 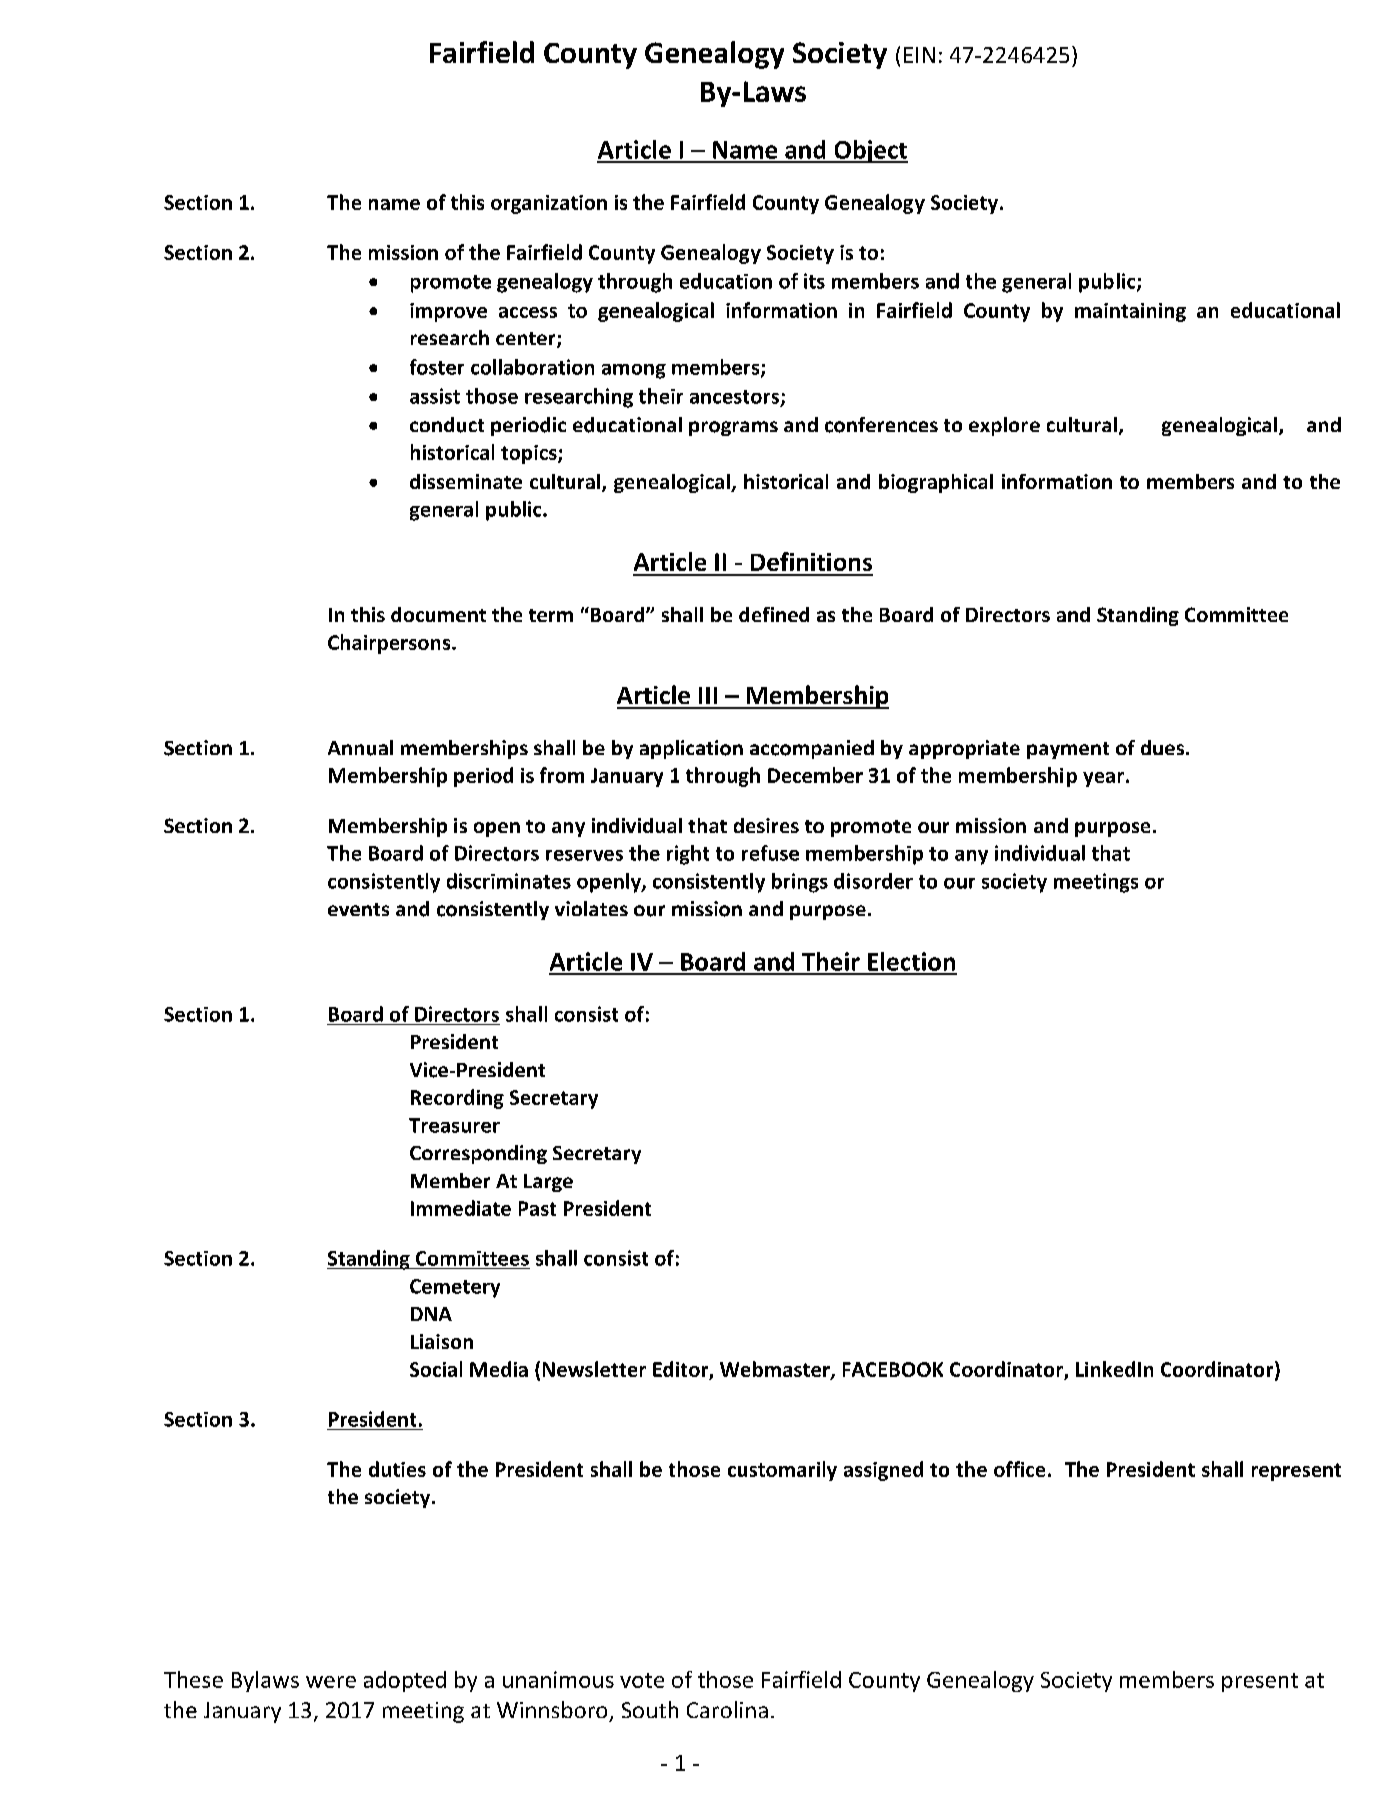 I want to click on application, so click(x=691, y=749).
